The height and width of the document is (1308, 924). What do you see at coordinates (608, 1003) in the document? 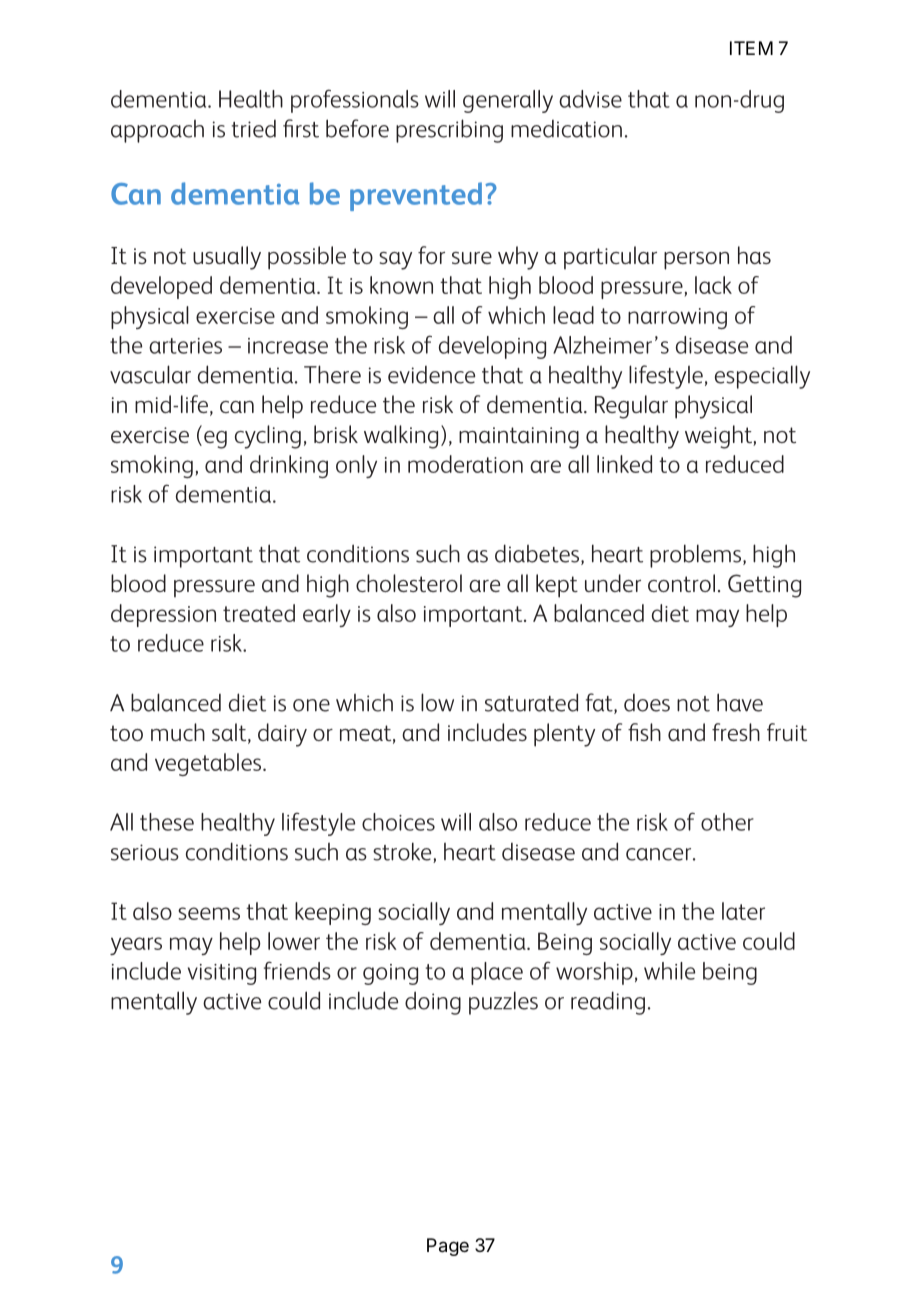
I see `reading` at bounding box center [608, 1003].
